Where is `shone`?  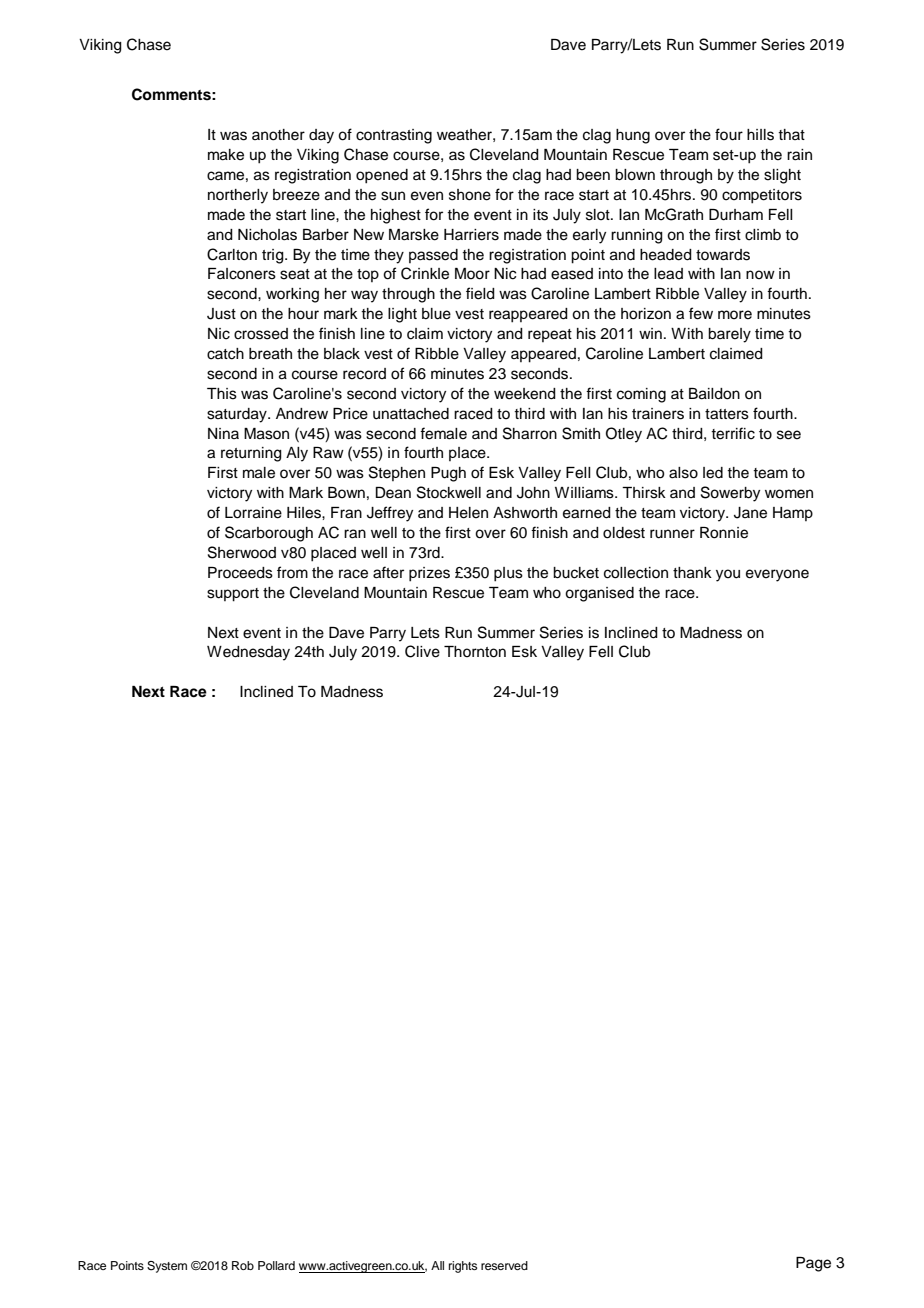 shone is located at coordinates (470, 195).
